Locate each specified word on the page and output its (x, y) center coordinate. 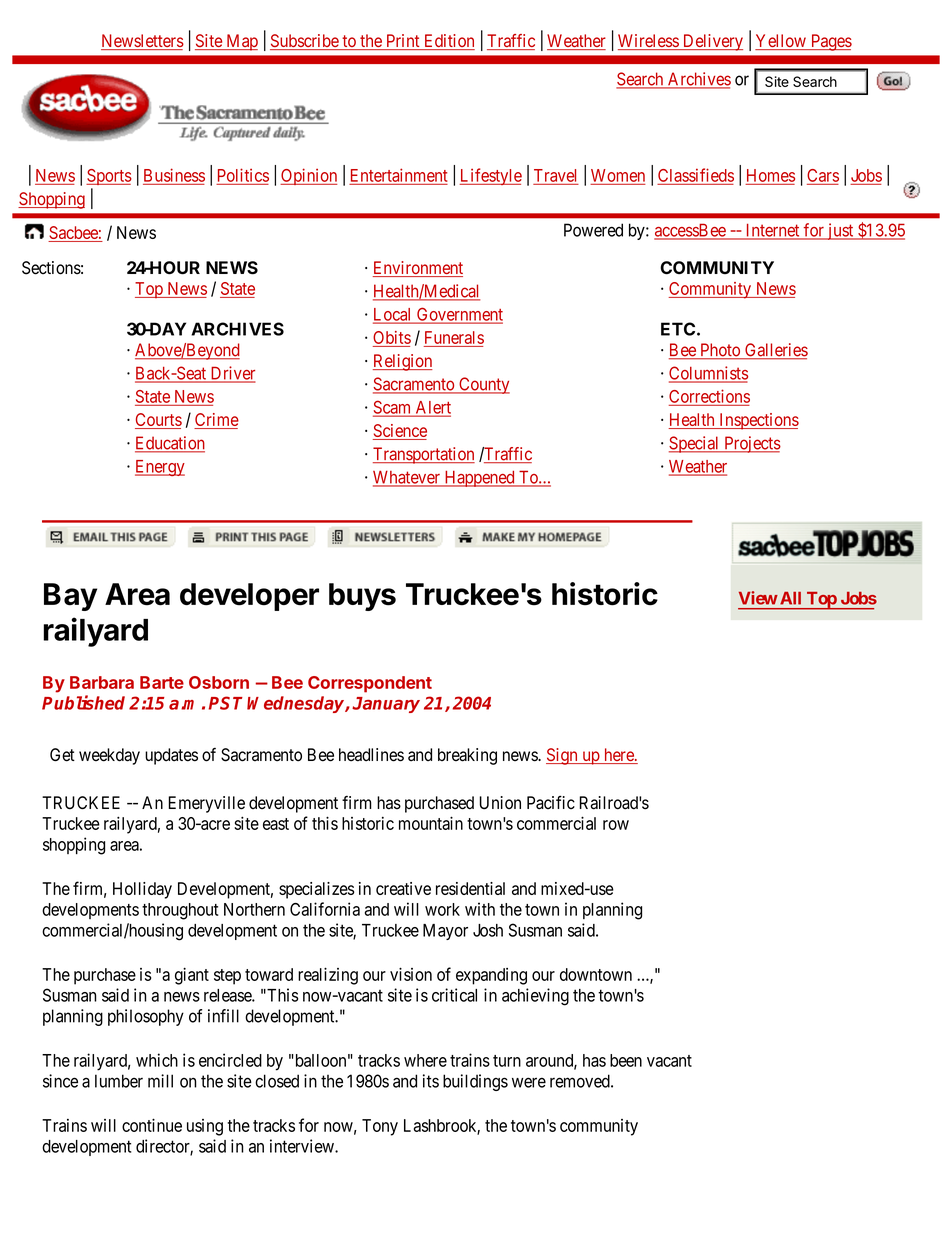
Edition (448, 42)
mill (160, 1081)
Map (241, 42)
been (626, 1060)
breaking (467, 756)
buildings (475, 1082)
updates (171, 756)
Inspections (758, 421)
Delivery (711, 42)
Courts (158, 421)
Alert (432, 408)
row (616, 825)
